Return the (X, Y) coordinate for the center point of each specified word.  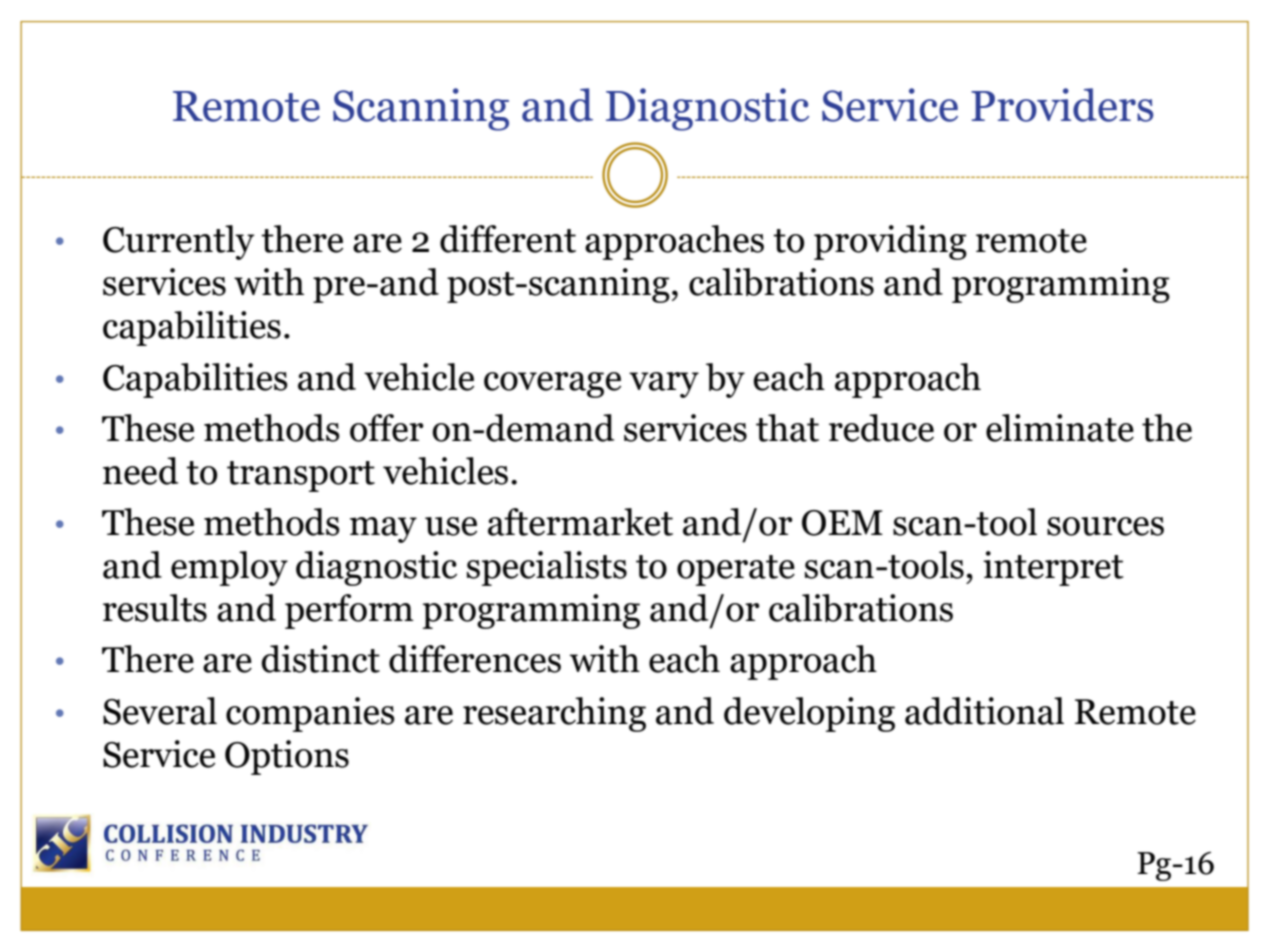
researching (554, 714)
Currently (178, 242)
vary (664, 385)
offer (387, 428)
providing (890, 242)
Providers (1062, 105)
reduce (881, 428)
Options (287, 757)
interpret (1053, 568)
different (508, 239)
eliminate (1060, 428)
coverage (552, 385)
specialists (547, 568)
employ (229, 568)
